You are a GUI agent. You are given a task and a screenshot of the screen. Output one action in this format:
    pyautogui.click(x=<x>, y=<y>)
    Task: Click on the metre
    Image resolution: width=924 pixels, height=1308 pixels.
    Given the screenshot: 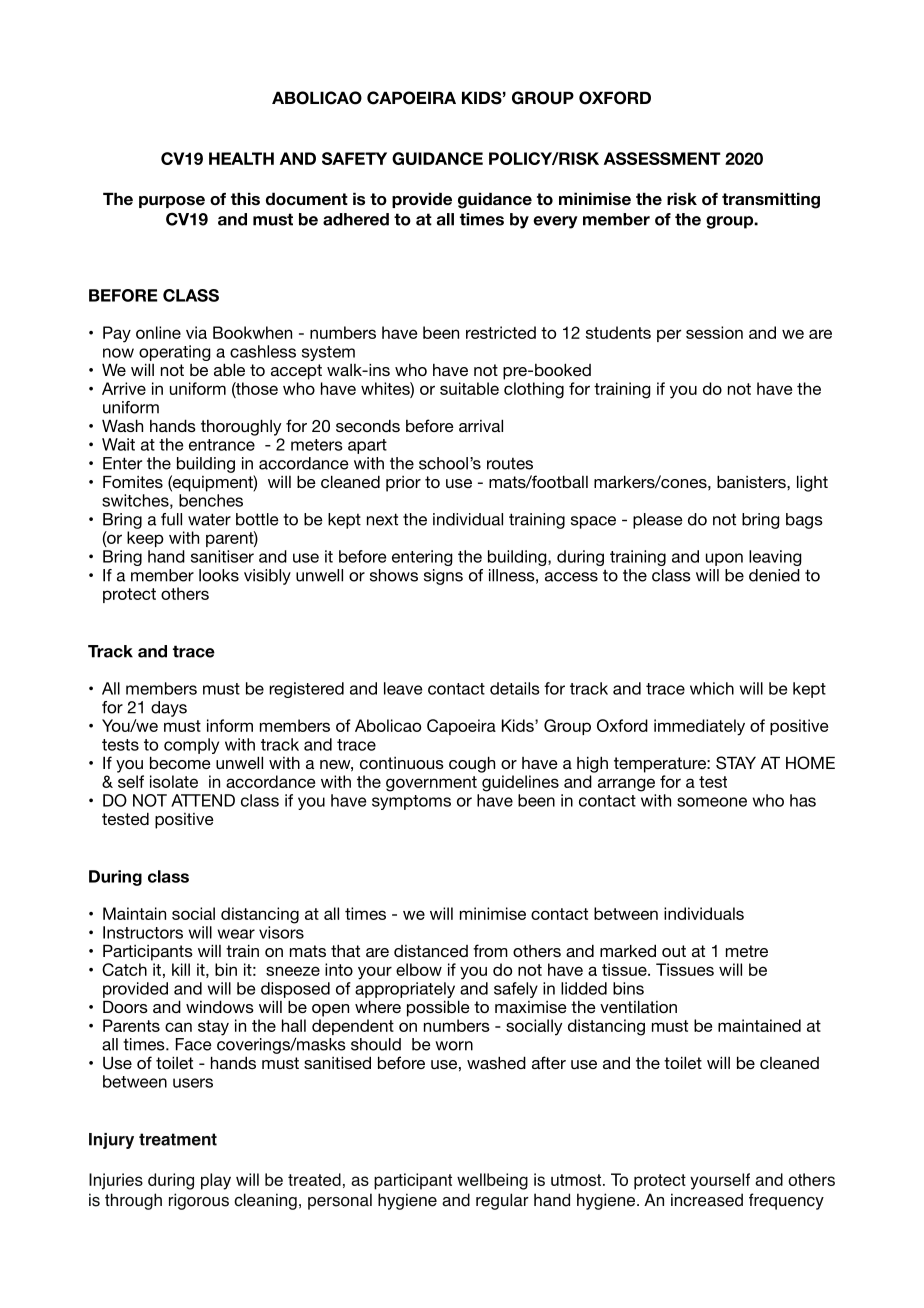 What is the action you would take?
    pyautogui.click(x=747, y=951)
